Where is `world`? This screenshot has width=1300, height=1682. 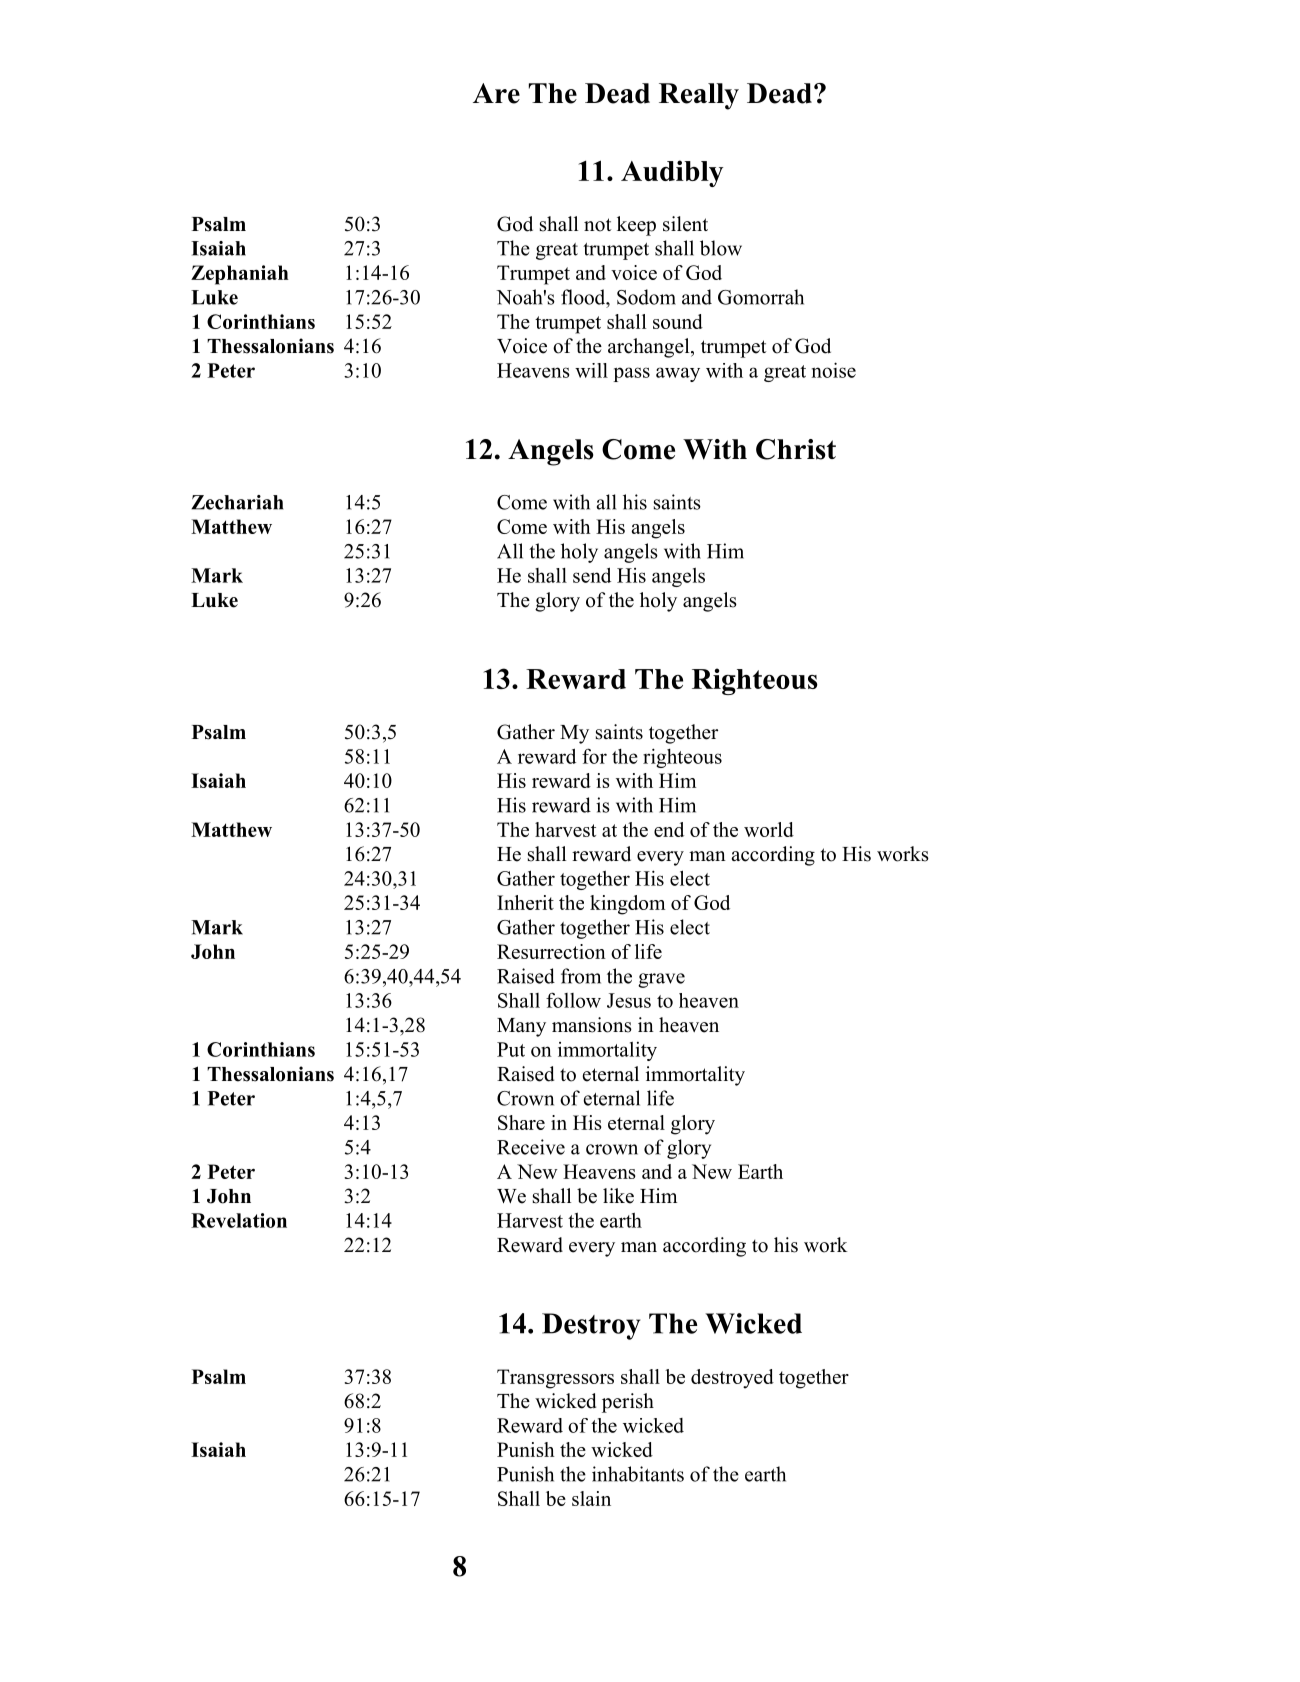 world is located at coordinates (769, 829).
